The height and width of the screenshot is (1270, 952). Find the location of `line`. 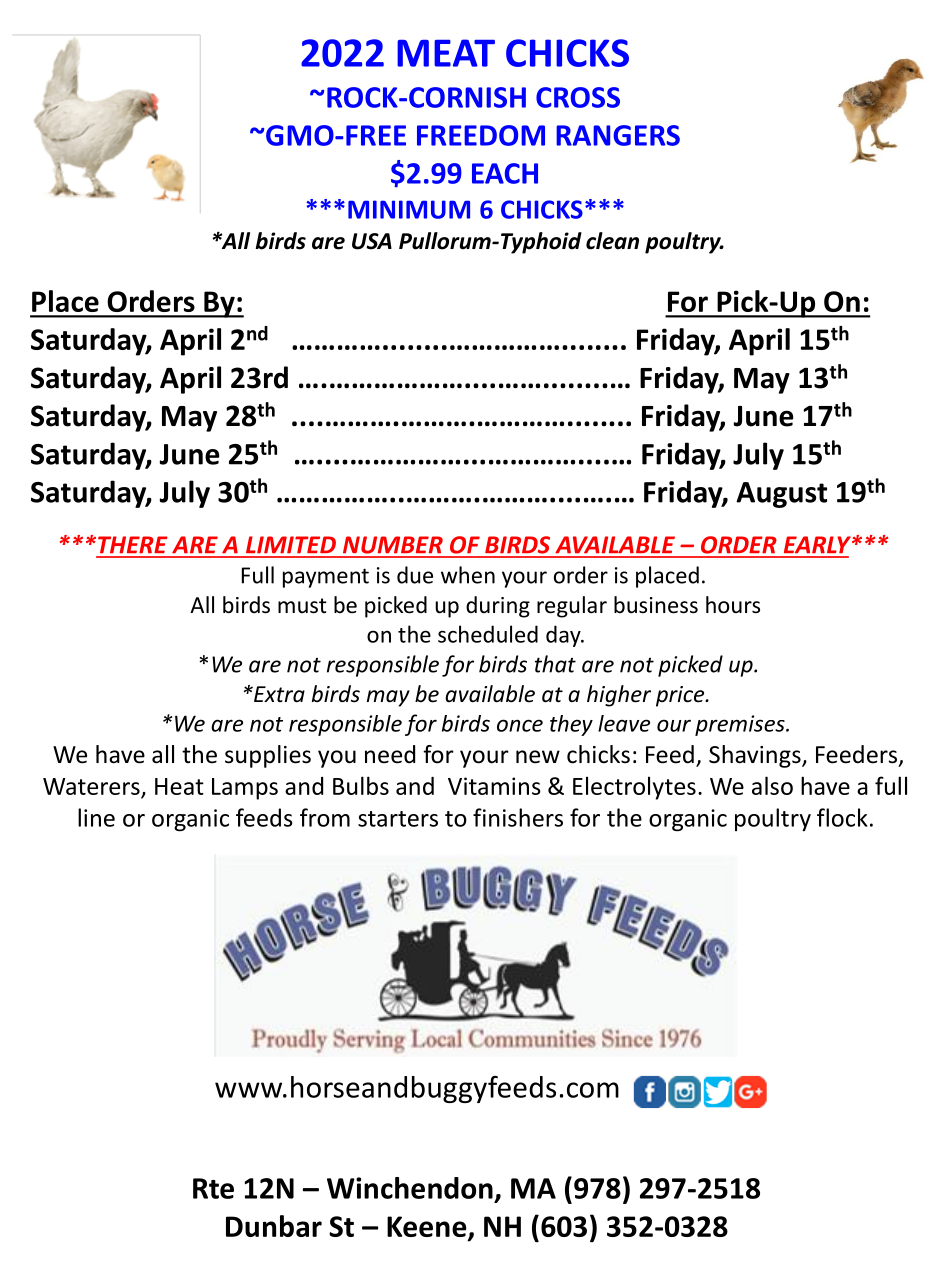

line is located at coordinates (96, 817).
